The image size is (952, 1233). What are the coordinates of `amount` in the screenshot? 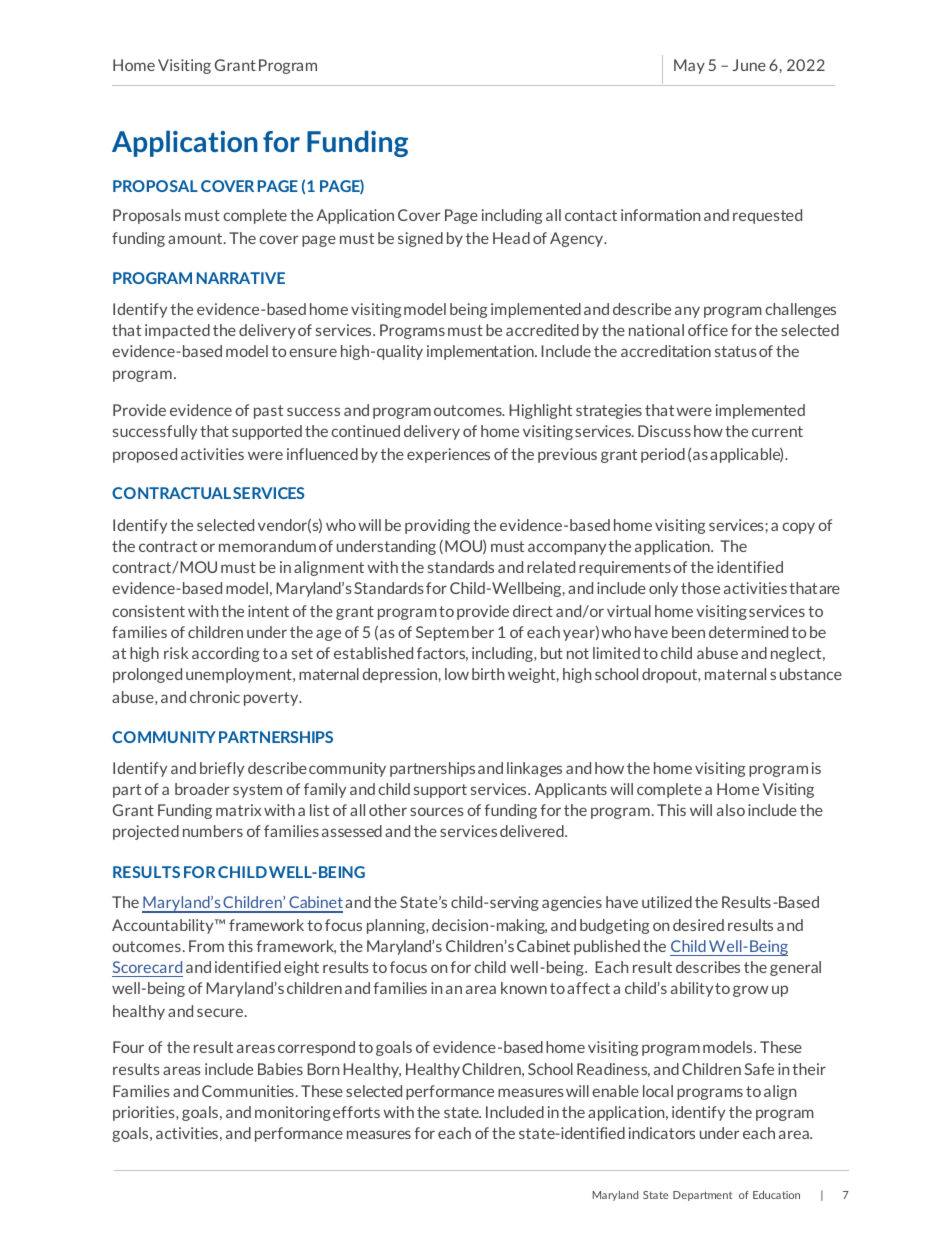 It's located at (196, 238).
